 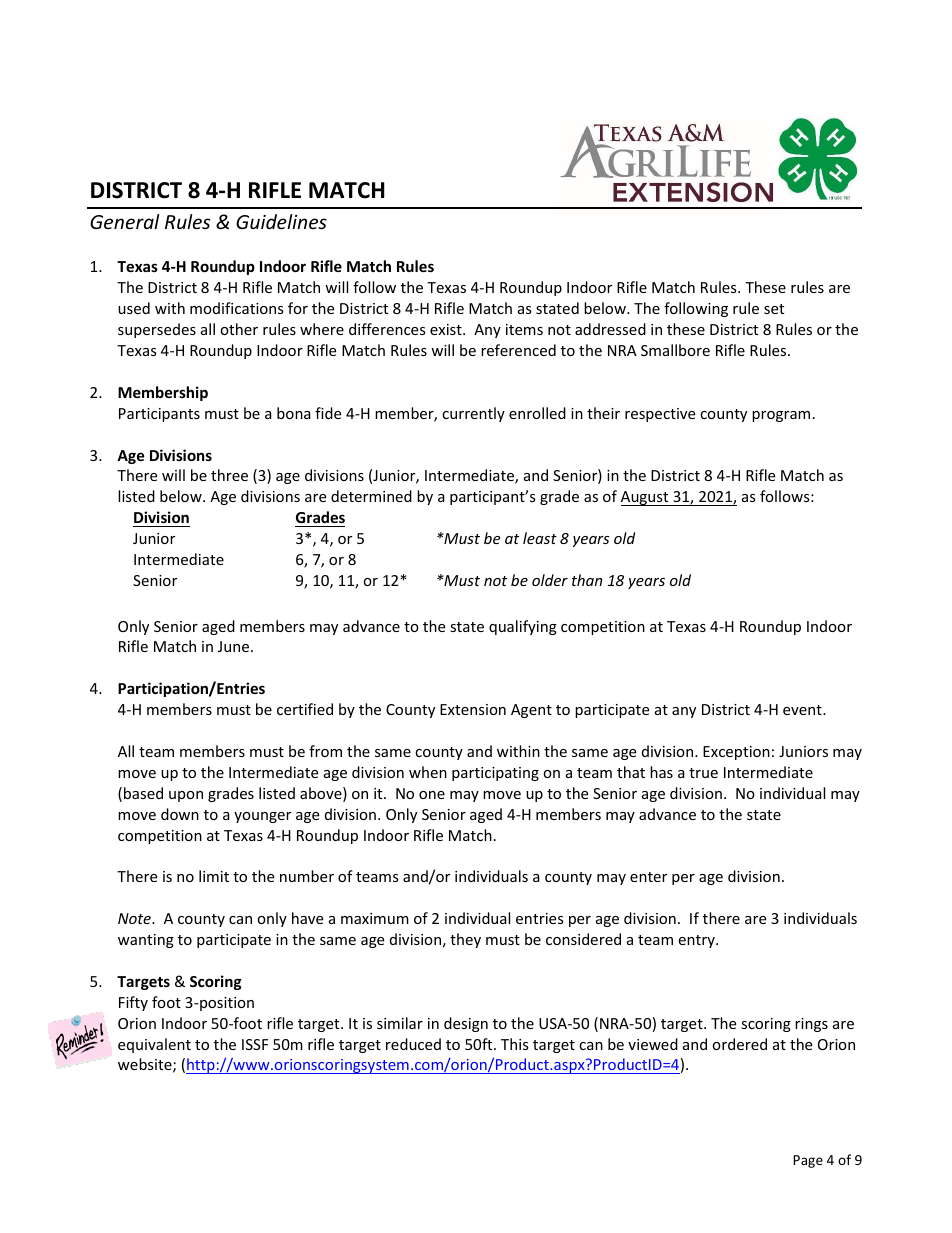 I want to click on set, so click(x=774, y=309).
